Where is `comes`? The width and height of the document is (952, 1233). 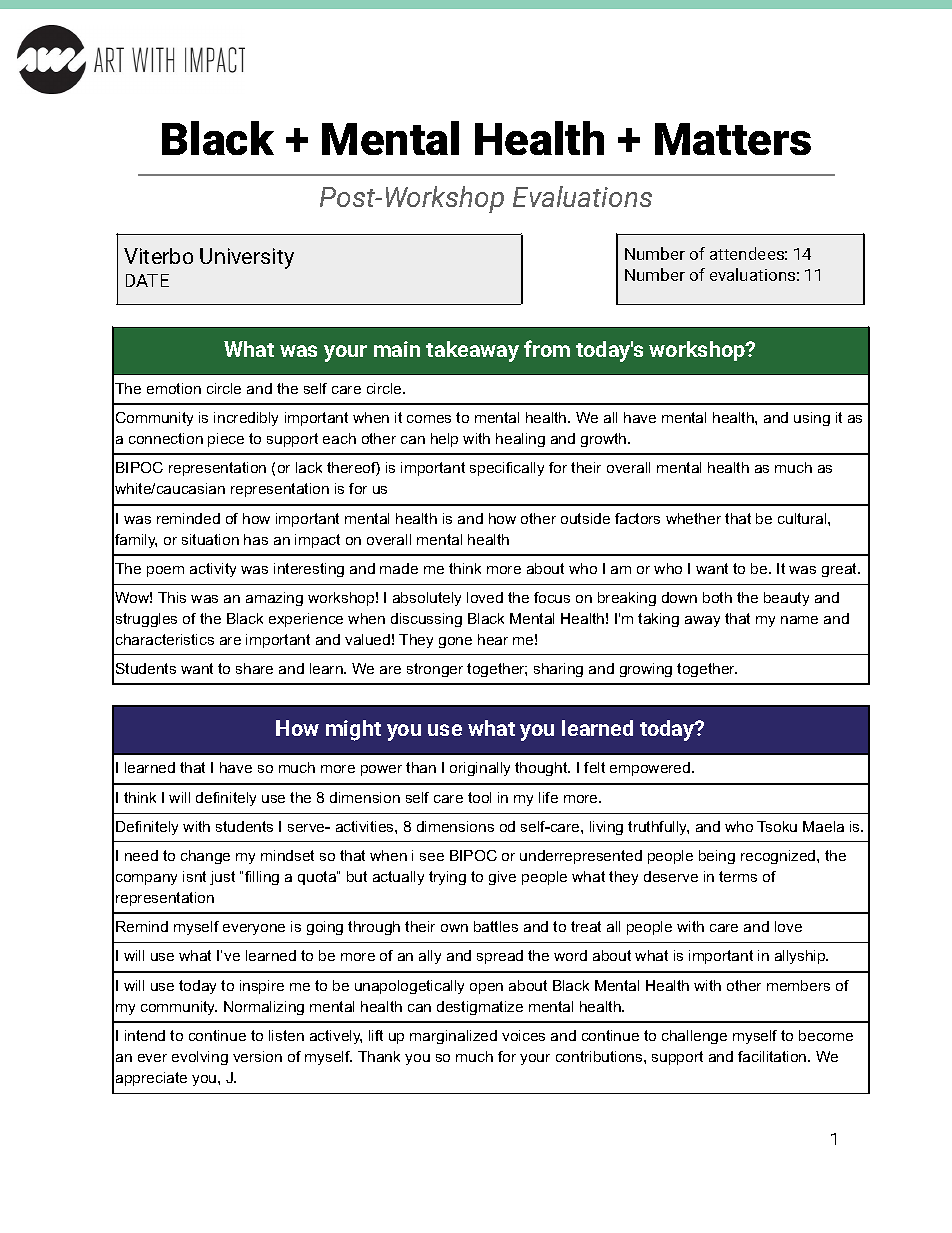
comes is located at coordinates (429, 419).
